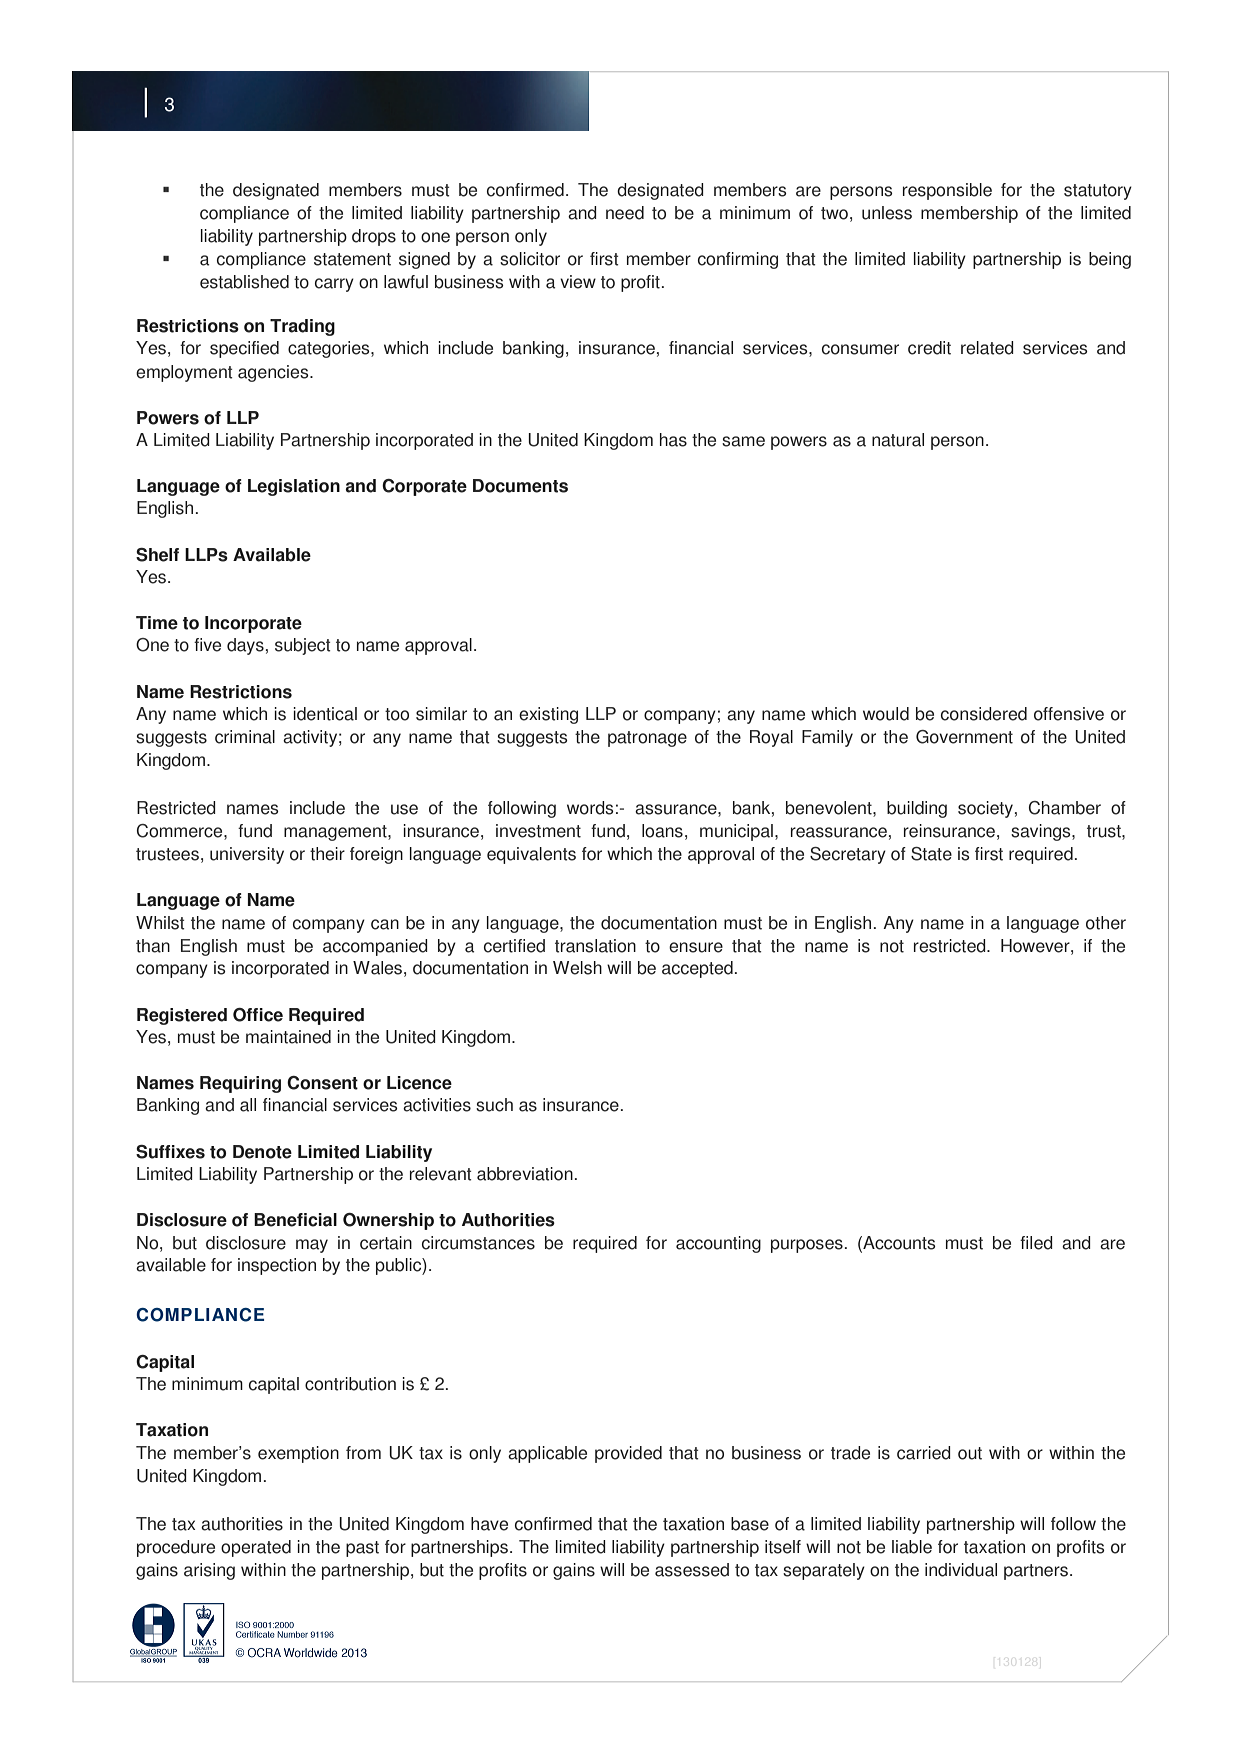 The width and height of the document is (1244, 1760). Describe the element at coordinates (577, 968) in the document. I see `Welsh` at that location.
